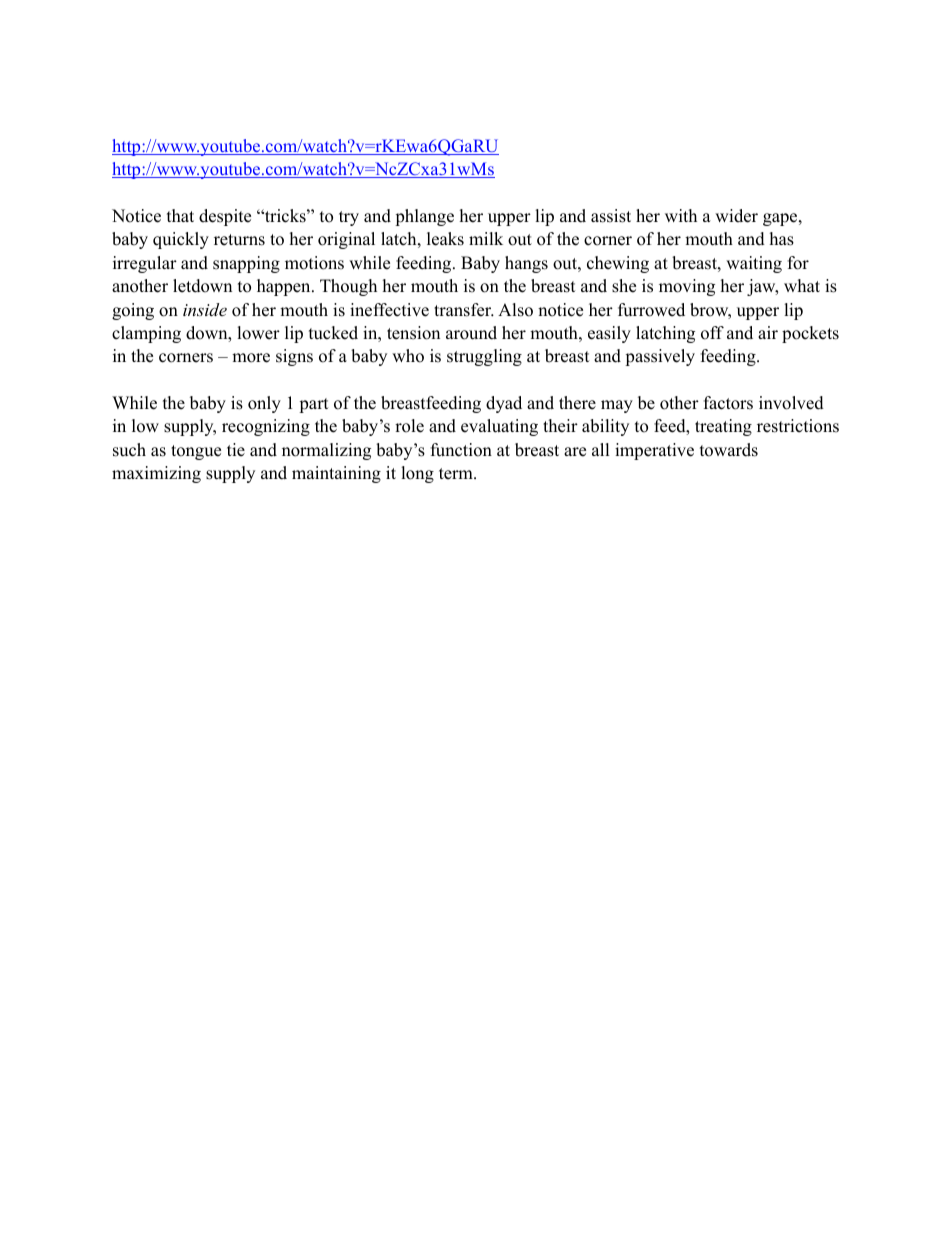  Describe the element at coordinates (464, 310) in the page. I see `transfer` at that location.
